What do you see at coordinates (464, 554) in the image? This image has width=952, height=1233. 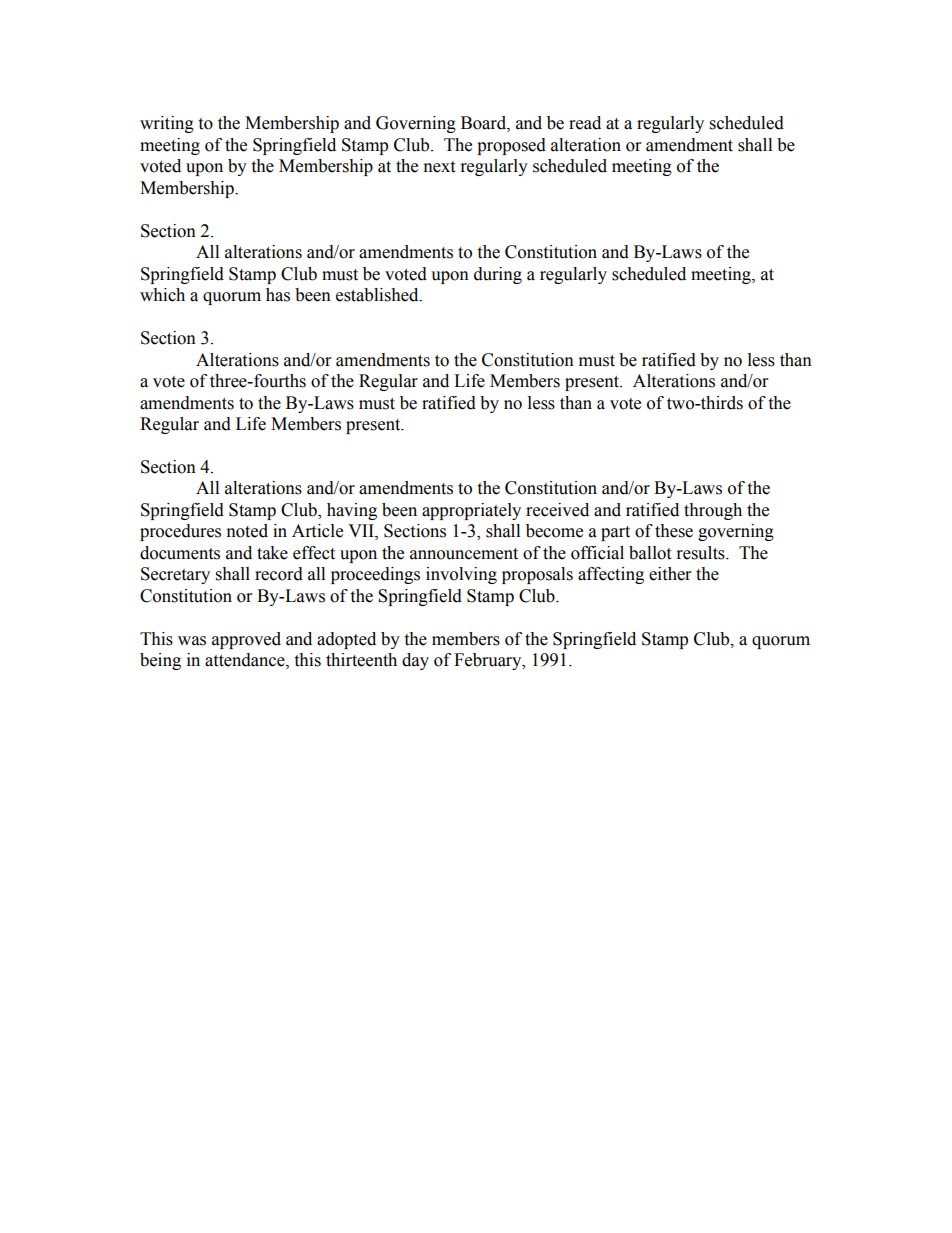 I see `announcement` at bounding box center [464, 554].
